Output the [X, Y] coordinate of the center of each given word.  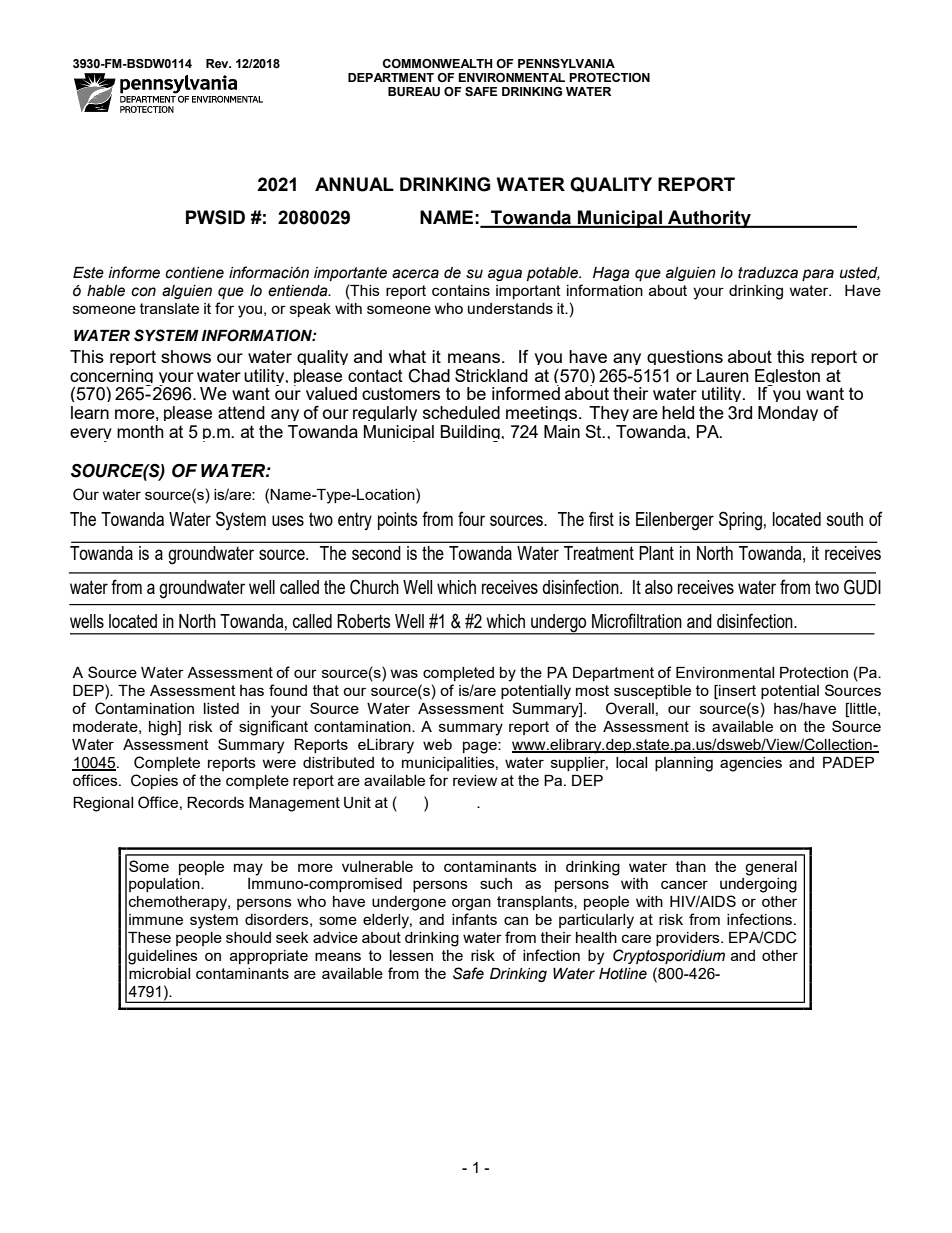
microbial [159, 973]
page [481, 747]
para [818, 275]
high [164, 728]
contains [461, 290]
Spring [740, 521]
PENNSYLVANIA [566, 64]
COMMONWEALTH [438, 64]
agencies [751, 764]
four [471, 518]
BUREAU [414, 92]
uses [288, 520]
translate [169, 308]
